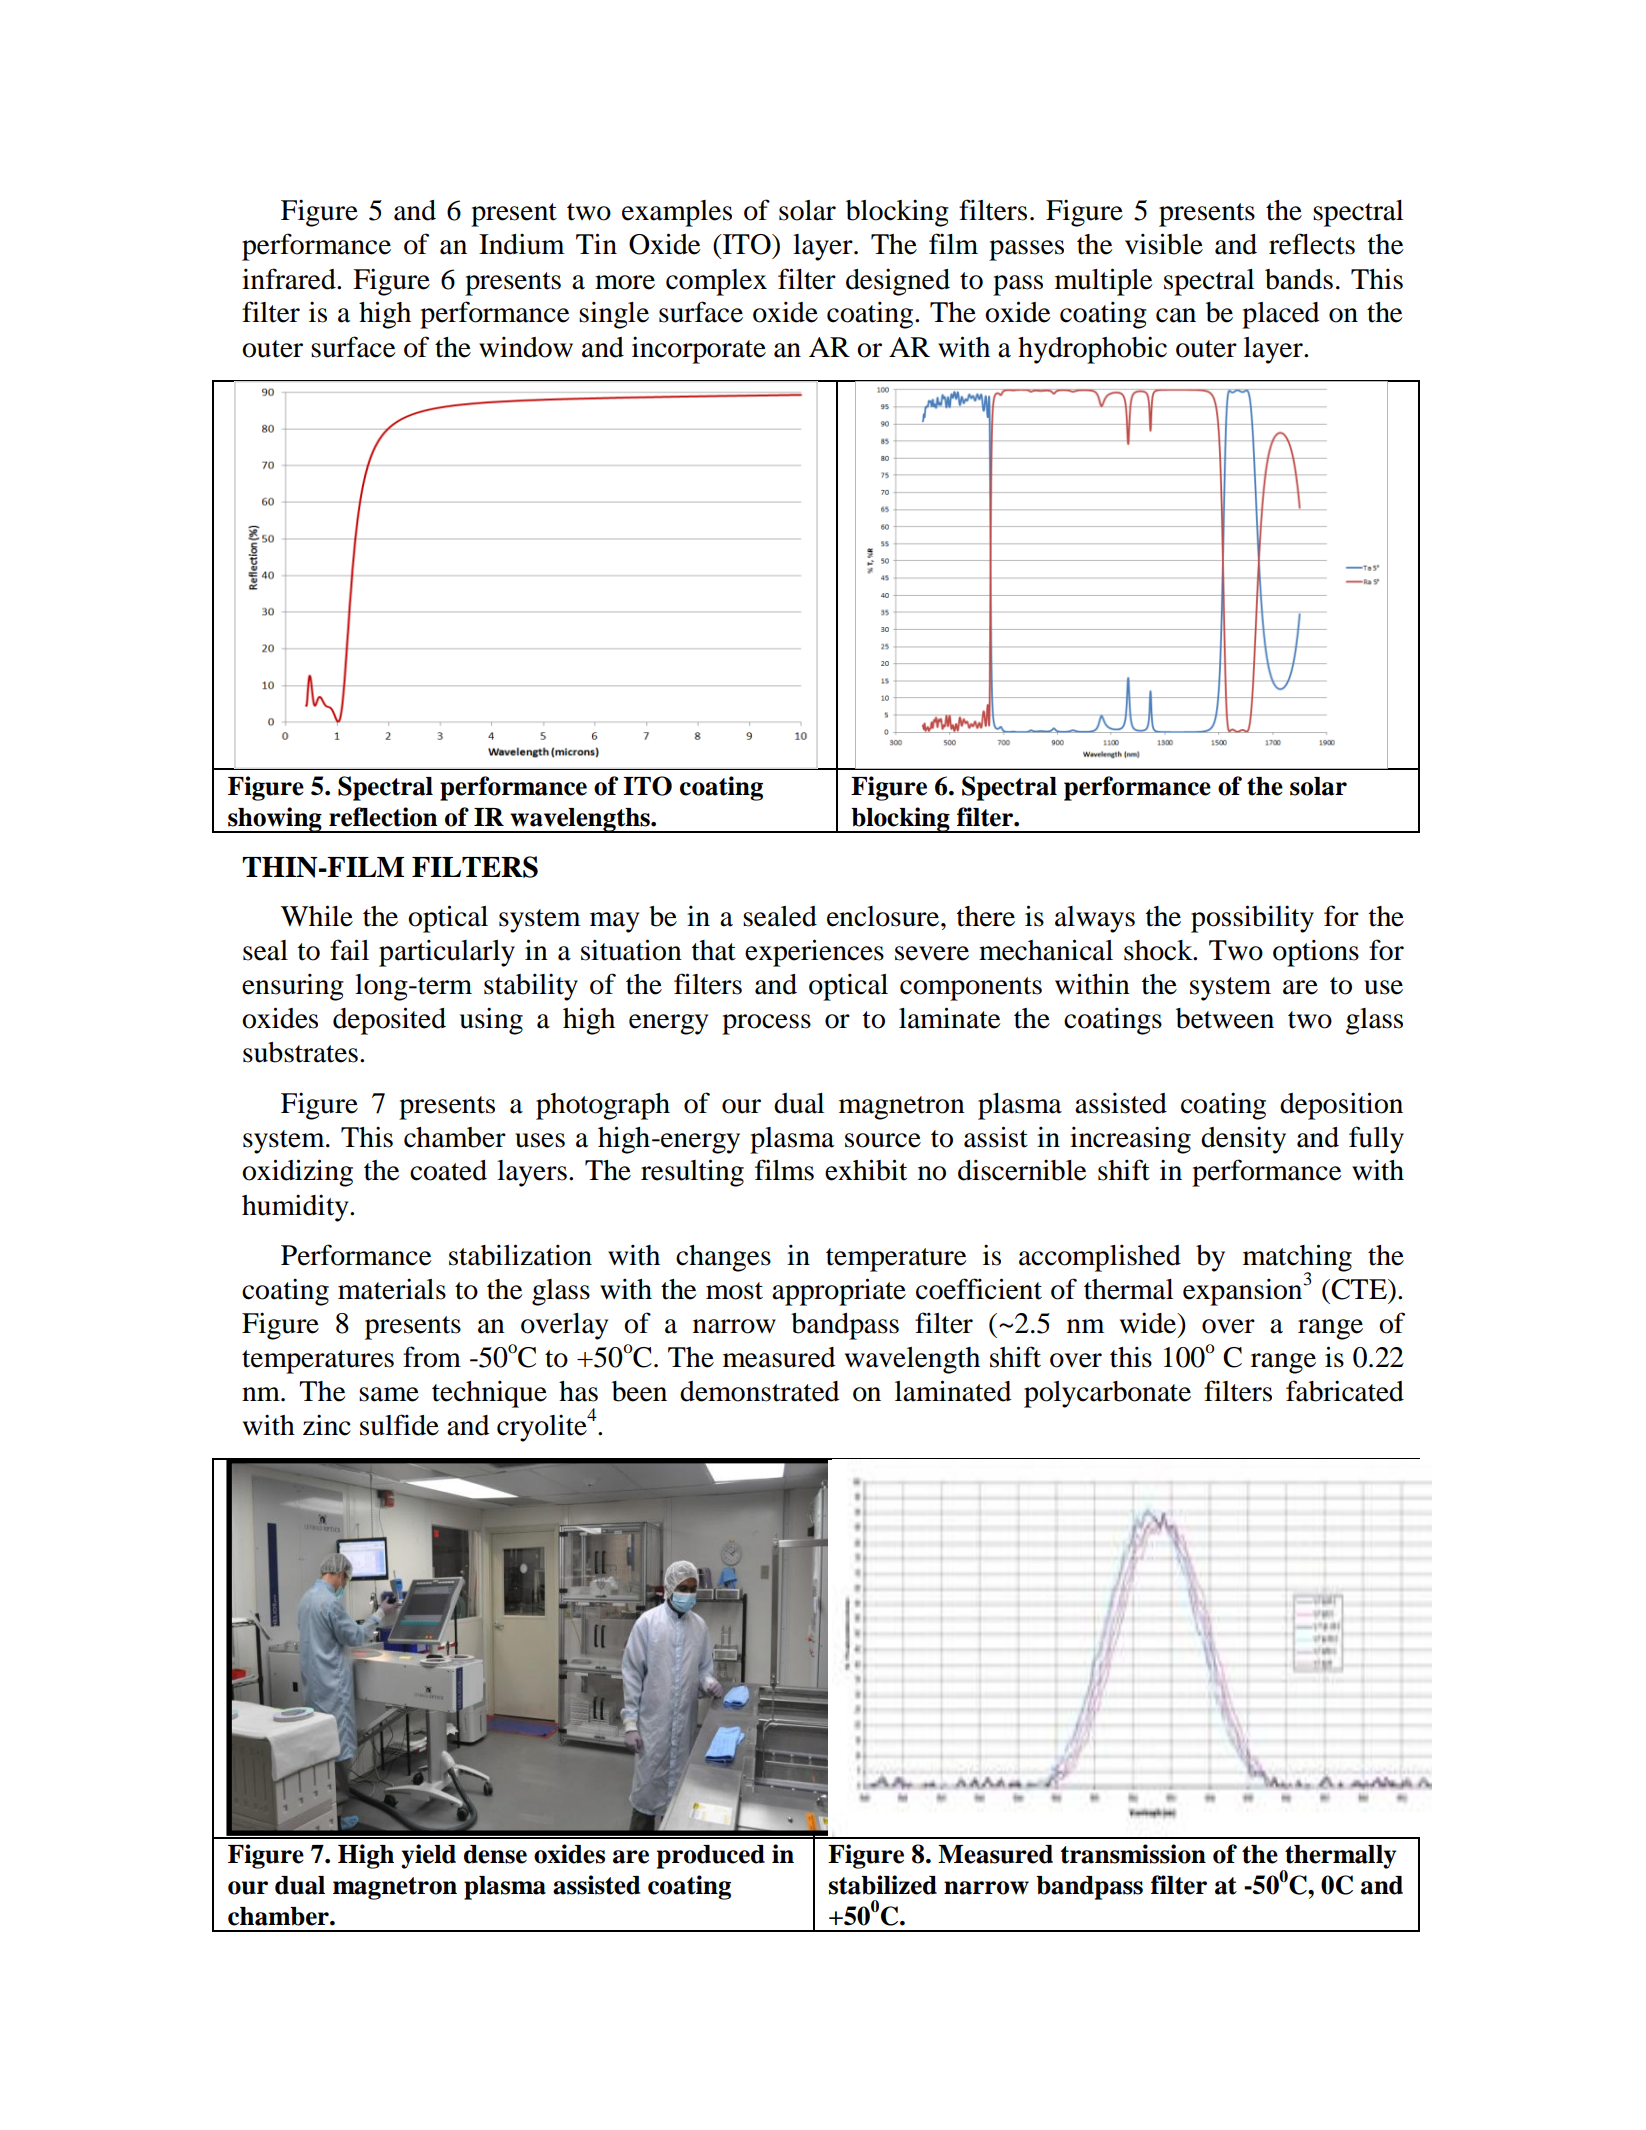  What do you see at coordinates (521, 244) in the screenshot?
I see `Indium` at bounding box center [521, 244].
